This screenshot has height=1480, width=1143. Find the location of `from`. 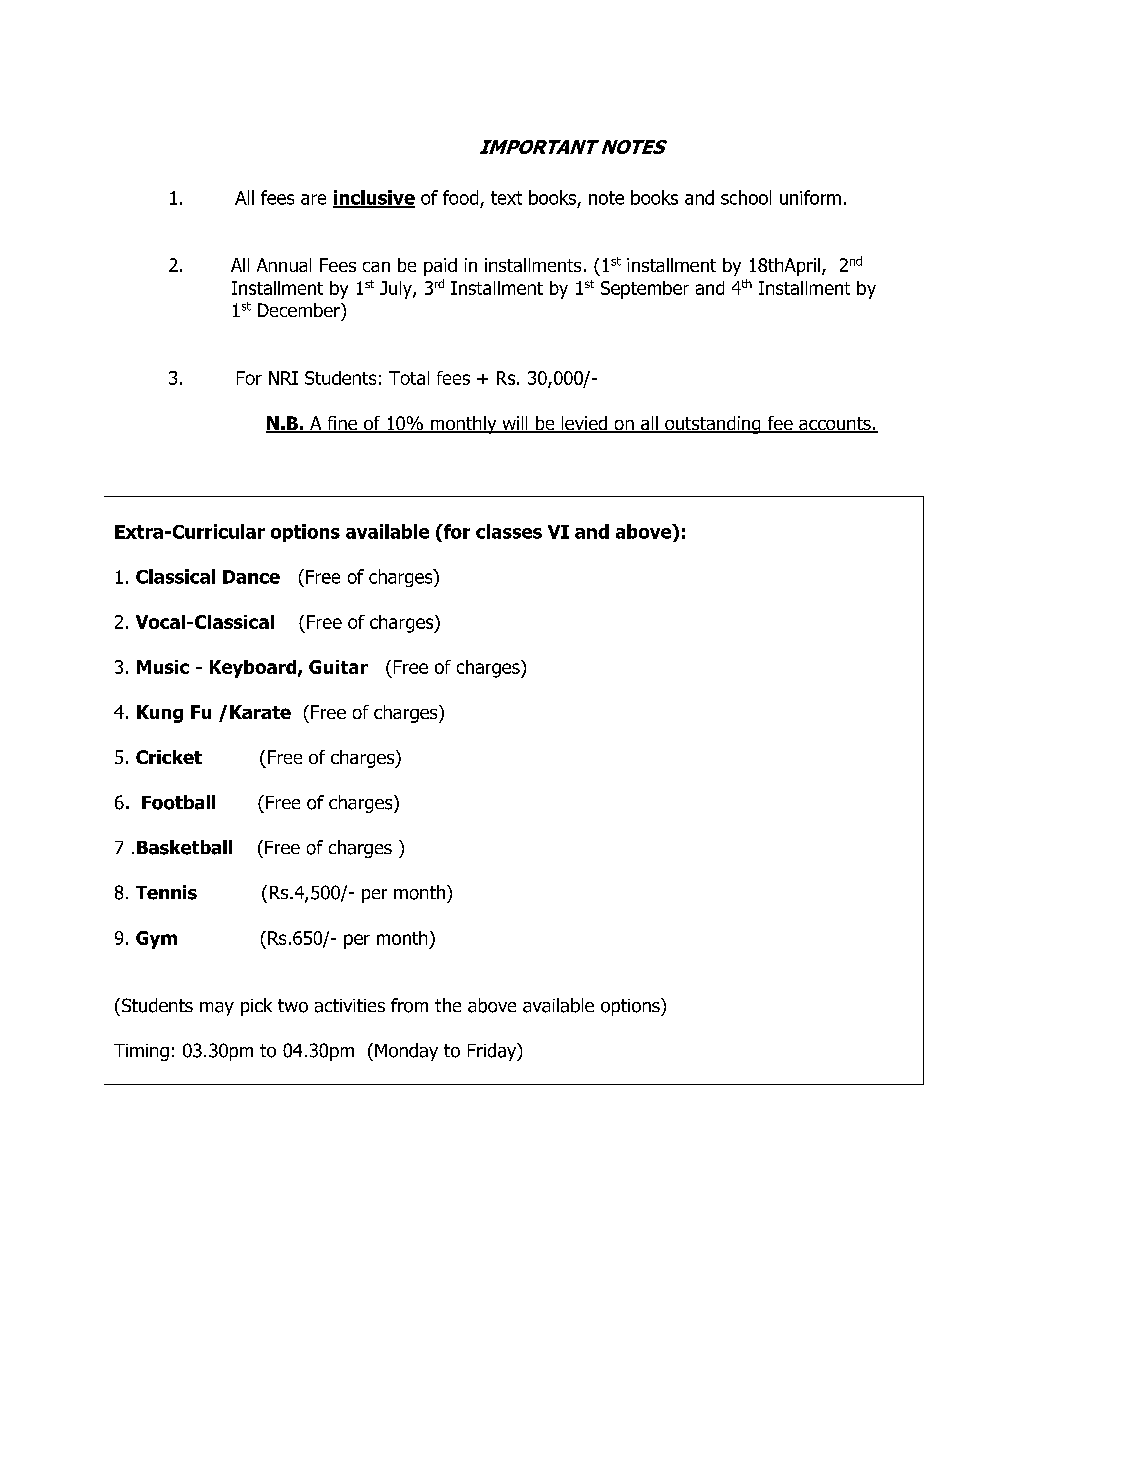

from is located at coordinates (409, 1005).
